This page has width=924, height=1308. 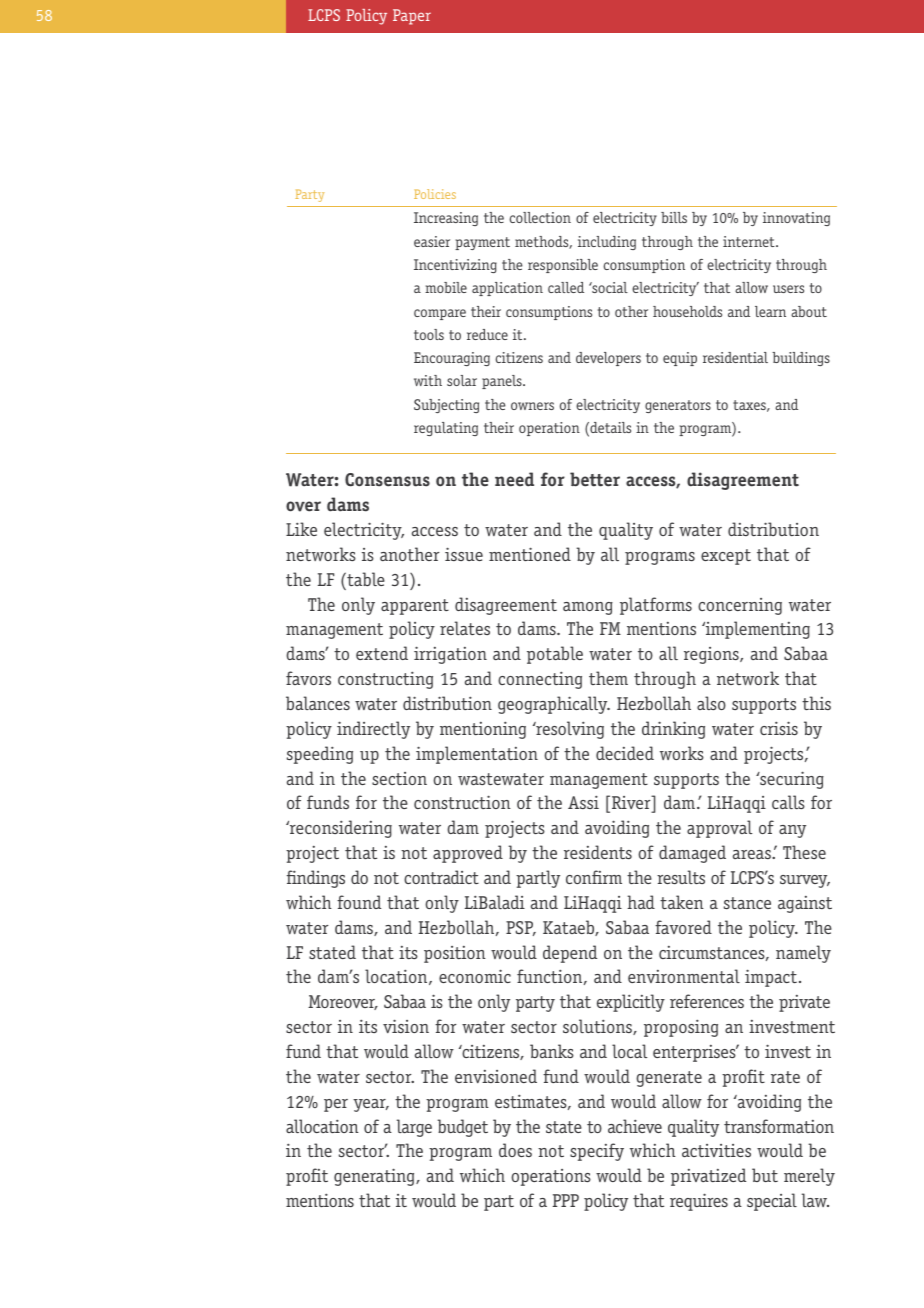 I want to click on calls, so click(x=788, y=802).
